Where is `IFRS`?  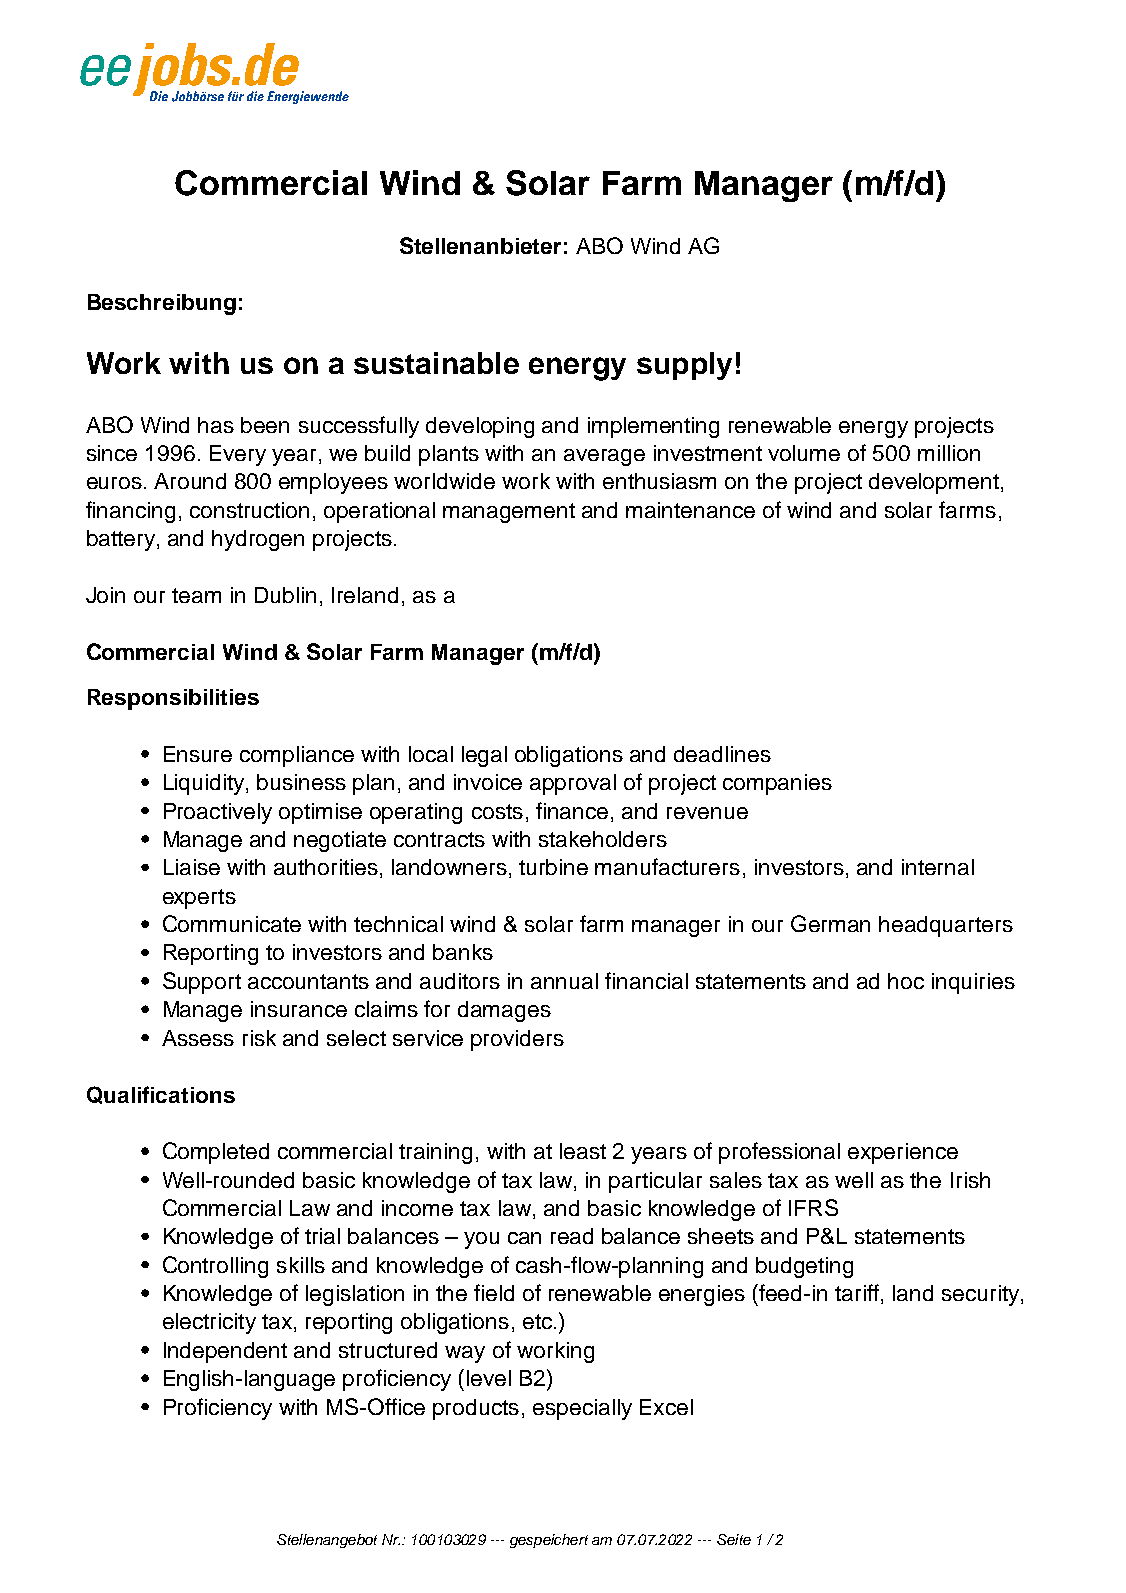 IFRS is located at coordinates (813, 1207).
